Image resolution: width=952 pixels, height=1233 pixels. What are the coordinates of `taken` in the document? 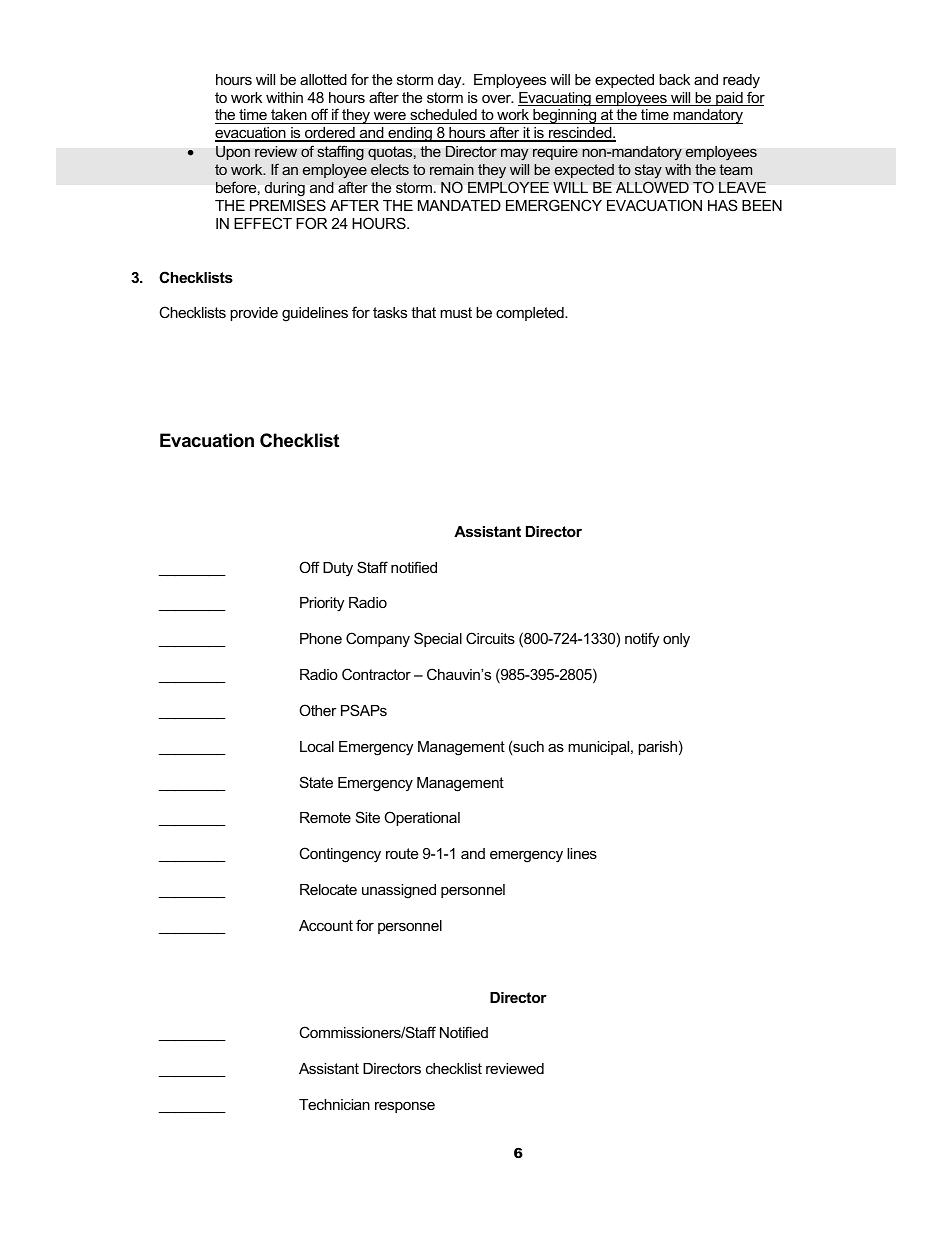 It's located at (289, 116).
